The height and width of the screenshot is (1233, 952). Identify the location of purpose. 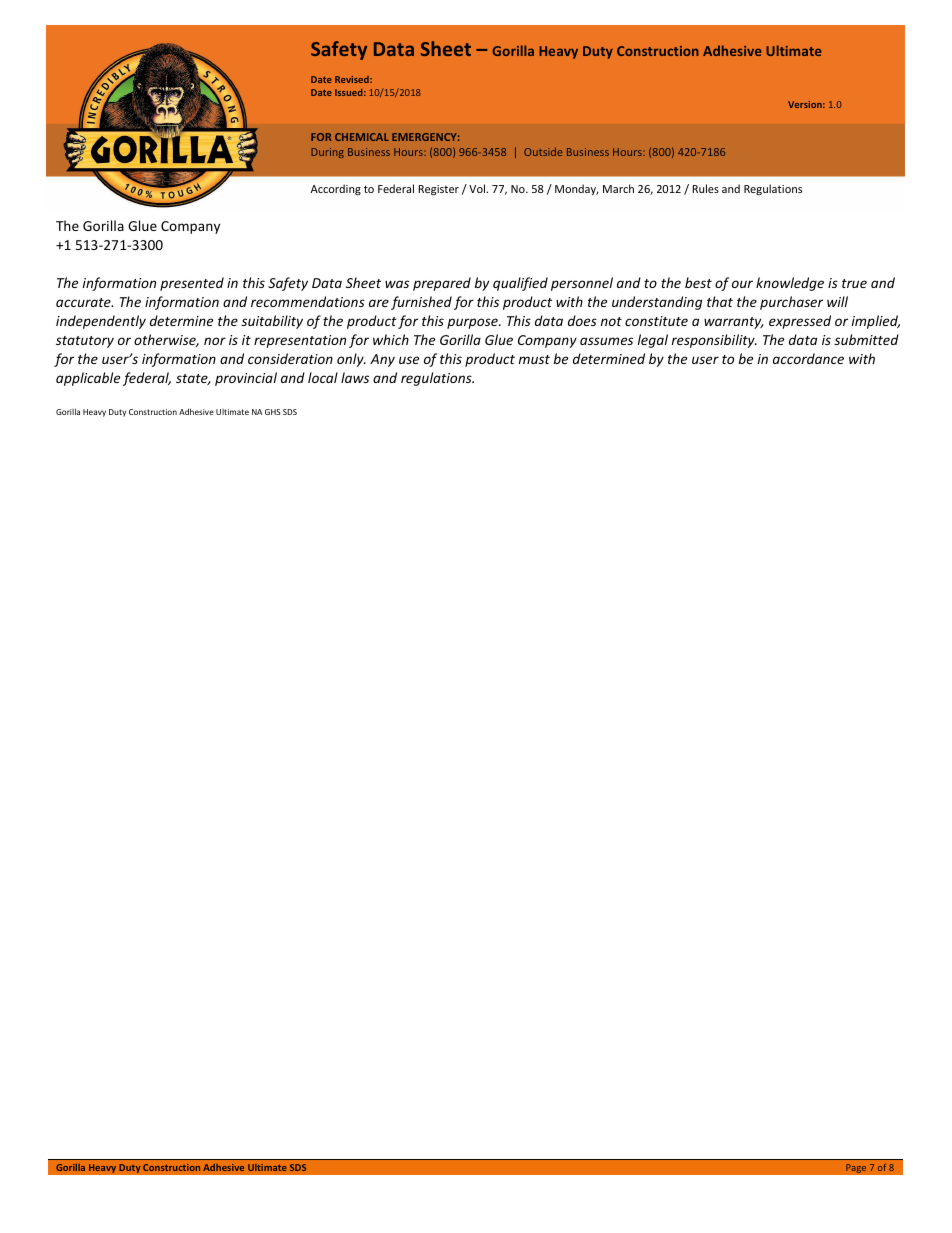
(473, 323).
